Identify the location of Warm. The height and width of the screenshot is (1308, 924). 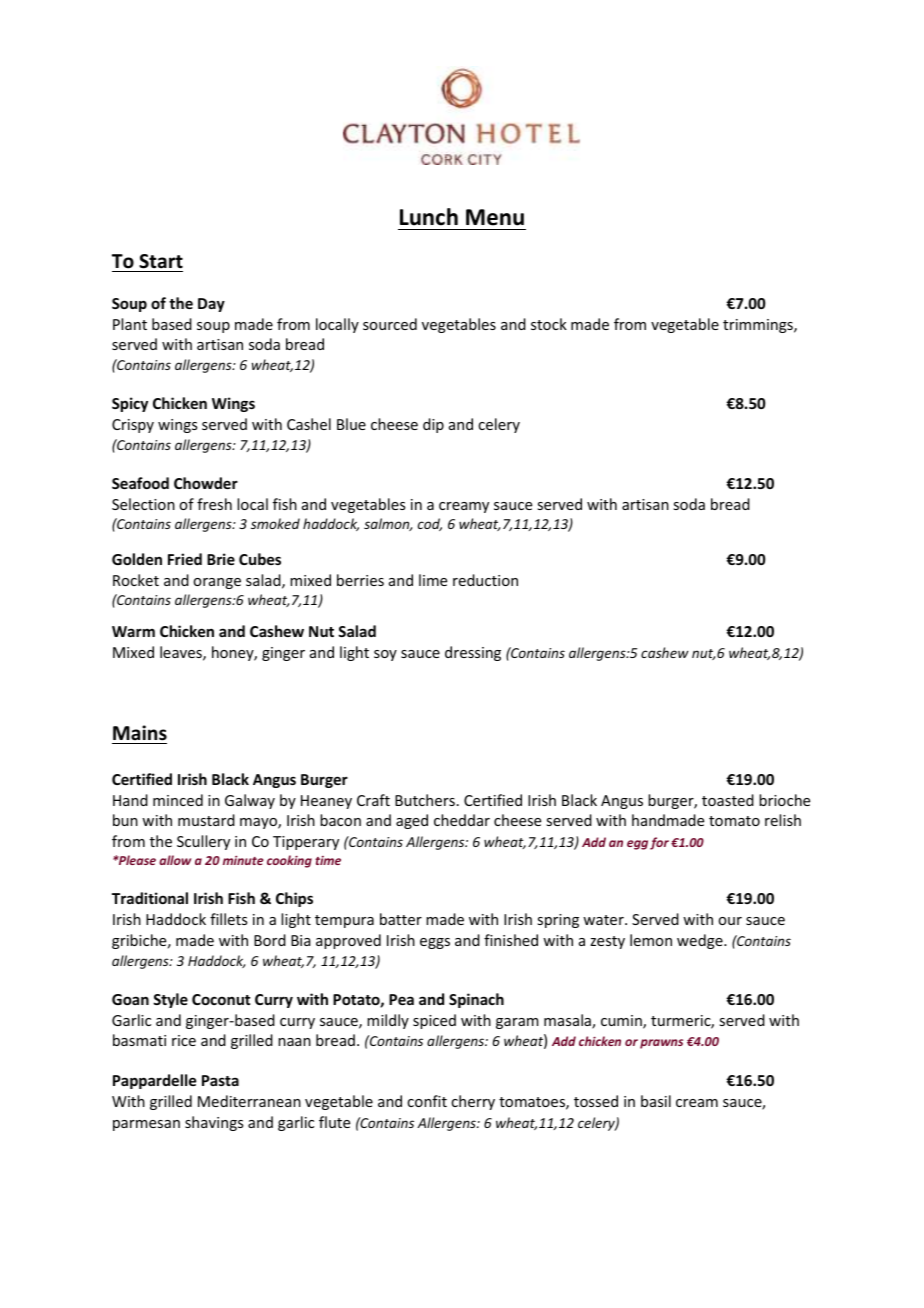
(133, 631).
